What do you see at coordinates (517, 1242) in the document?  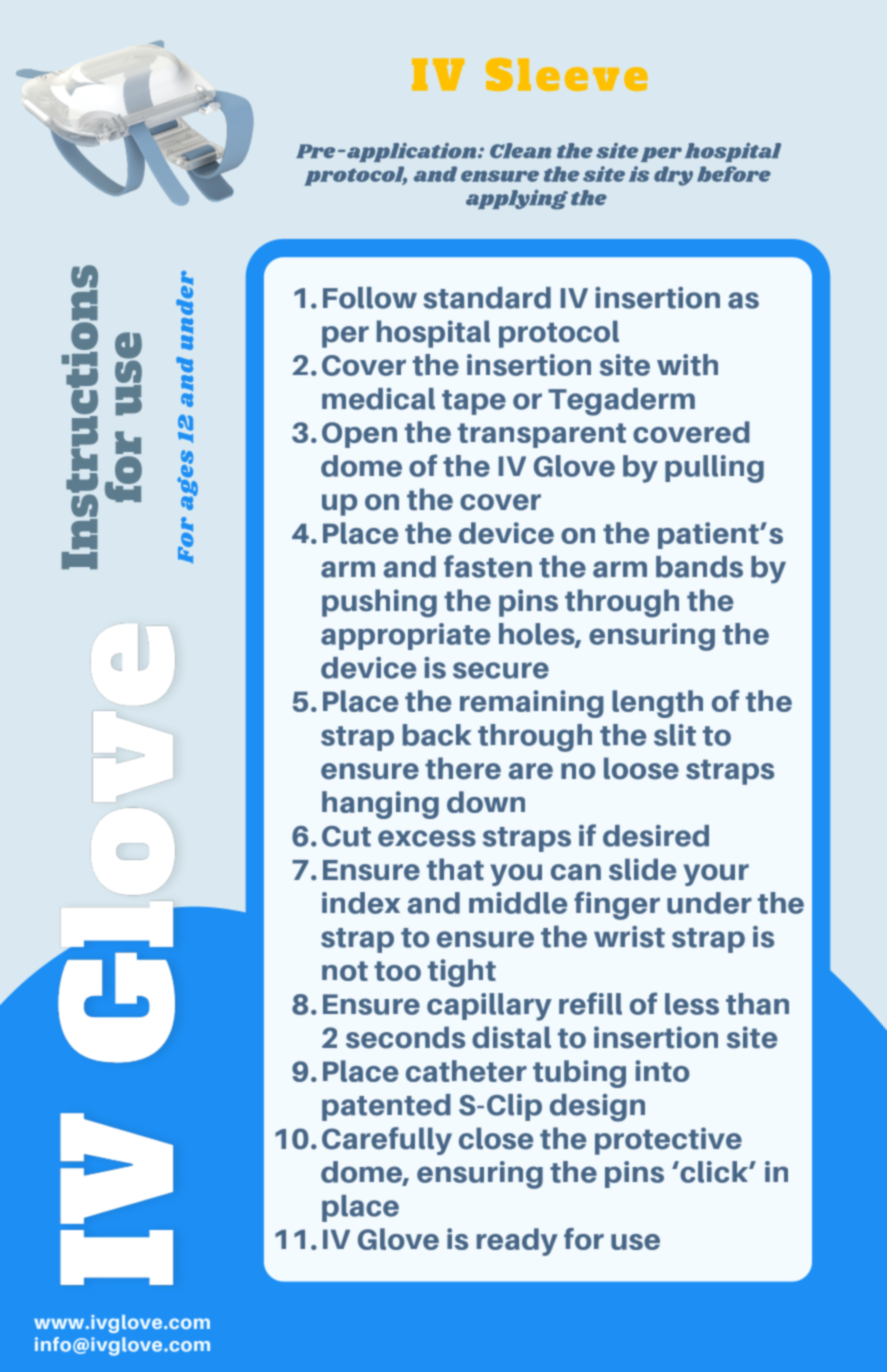 I see `ready` at bounding box center [517, 1242].
